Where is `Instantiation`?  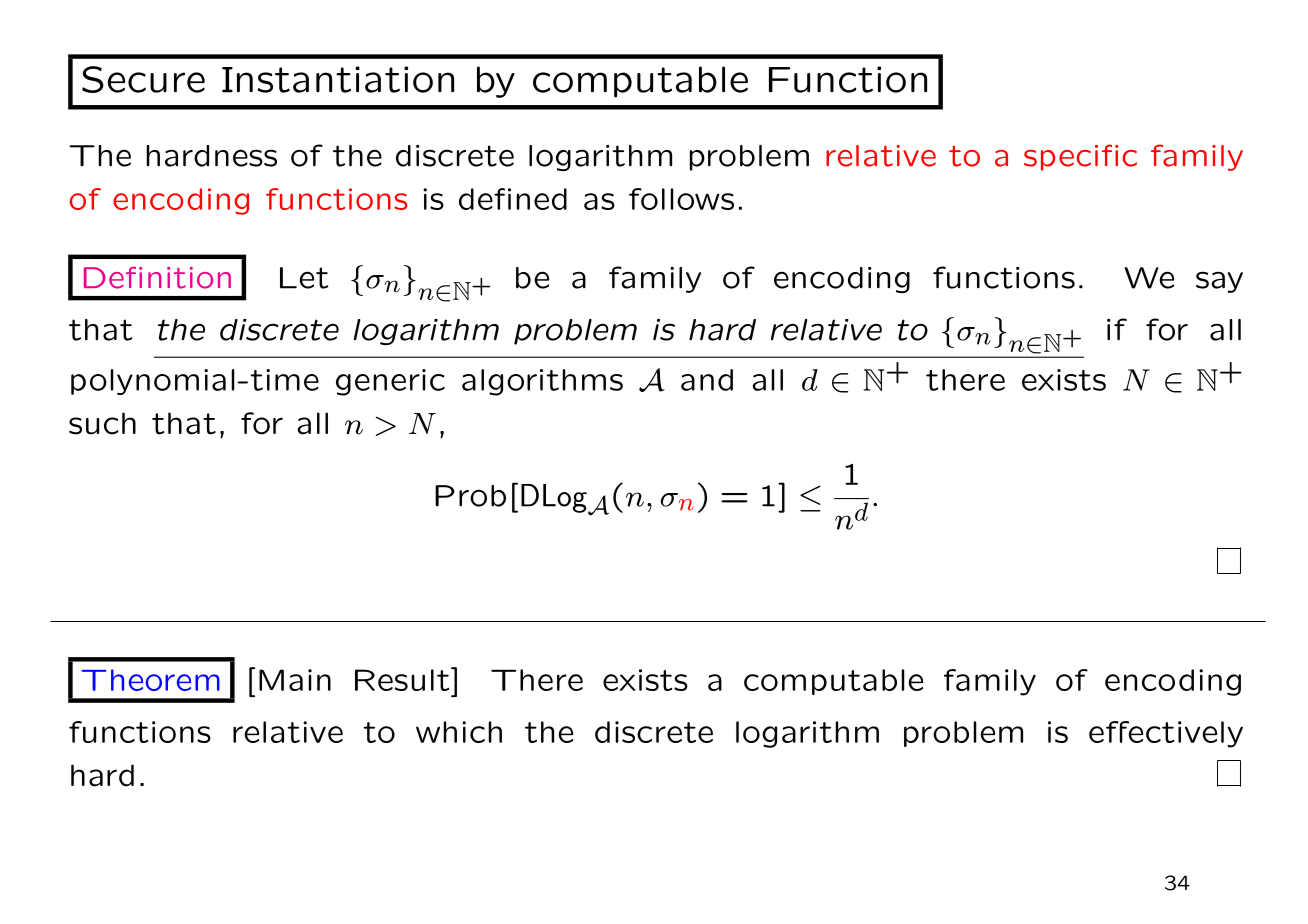 Instantiation is located at coordinates (338, 79).
